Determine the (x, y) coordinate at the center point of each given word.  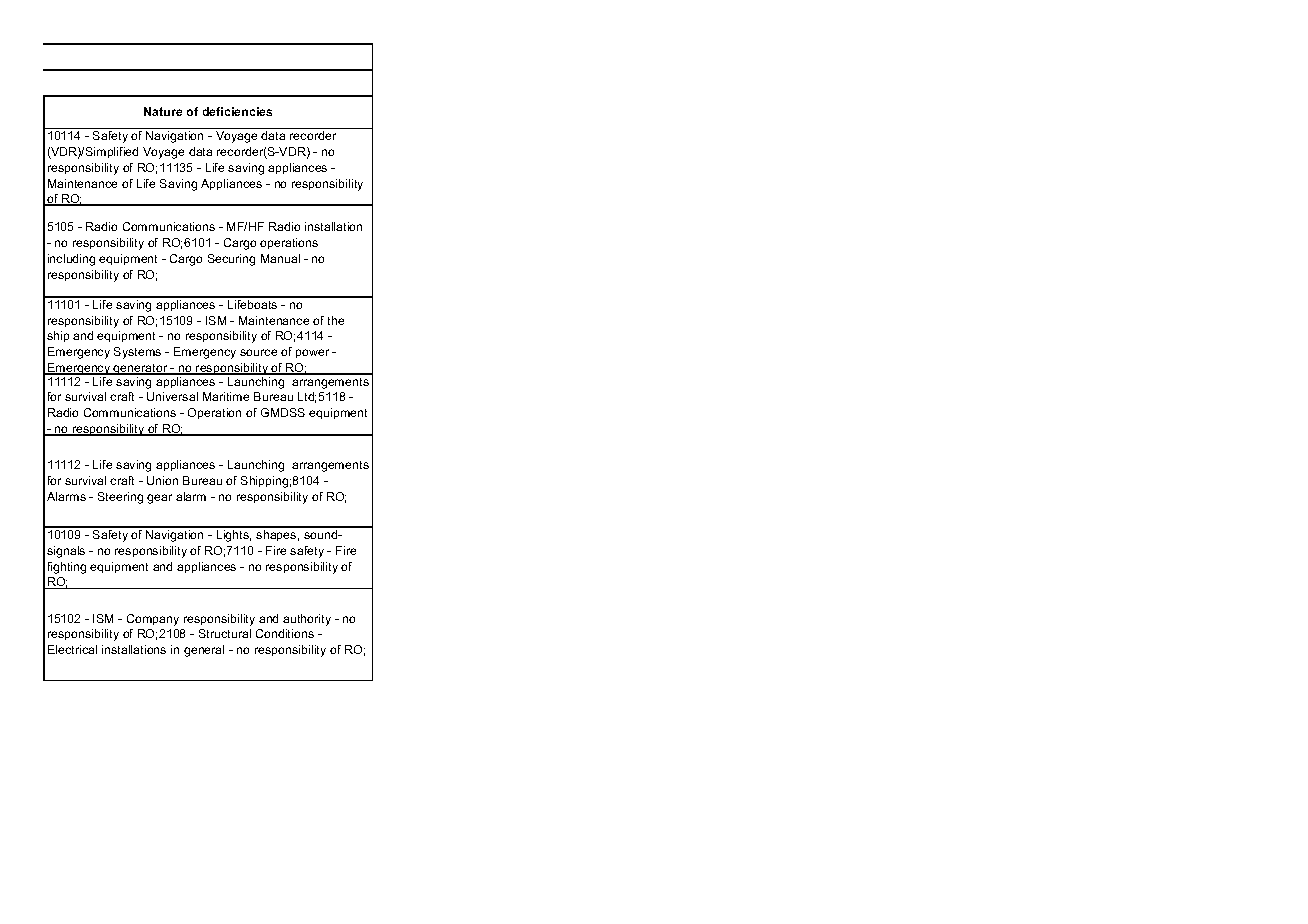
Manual (280, 258)
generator (141, 371)
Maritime (226, 396)
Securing (231, 260)
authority (307, 620)
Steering (120, 498)
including (71, 260)
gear (159, 499)
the (336, 320)
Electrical (72, 649)
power (312, 353)
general (204, 651)
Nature (163, 111)
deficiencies (237, 111)
